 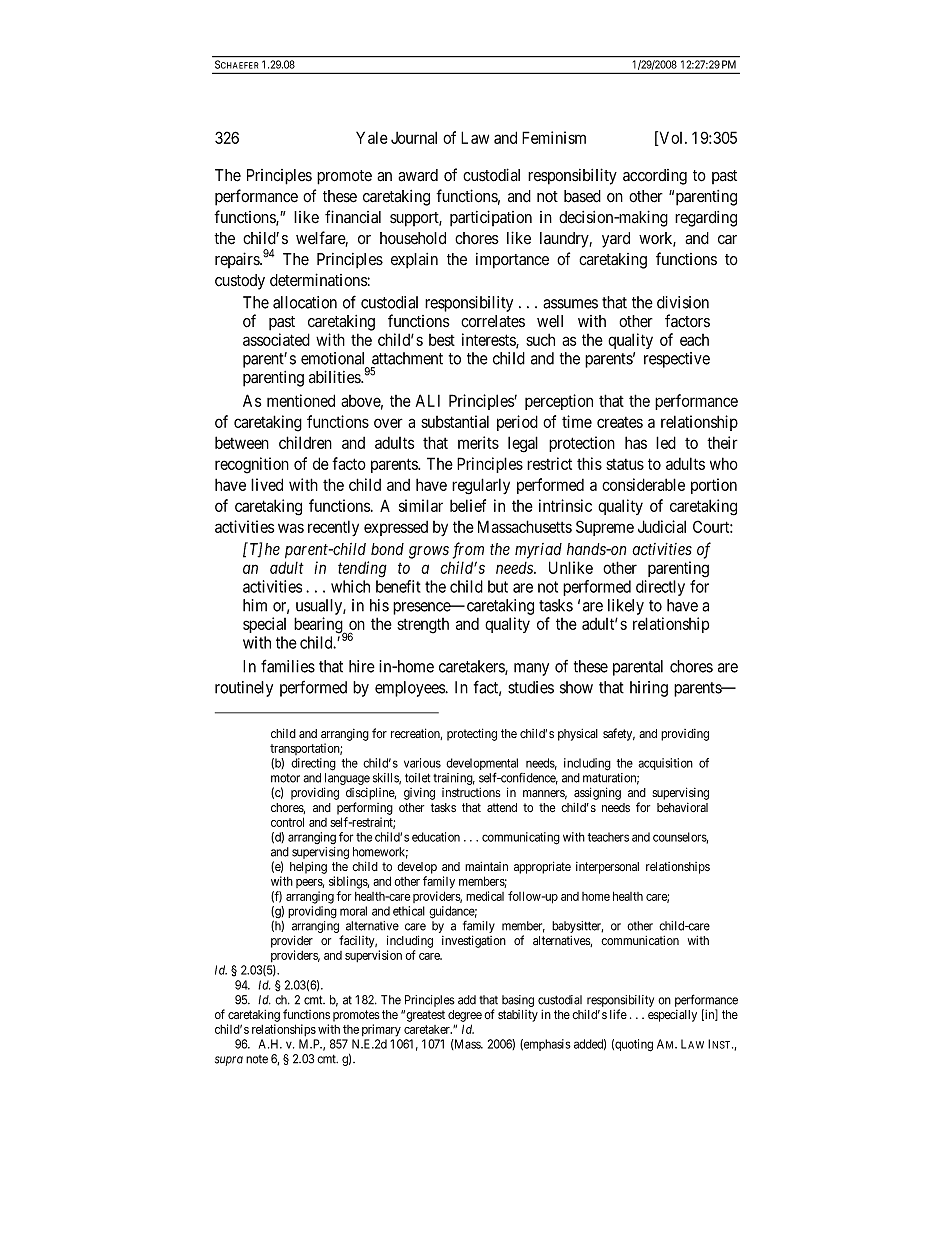 What do you see at coordinates (682, 807) in the image?
I see `behavioral` at bounding box center [682, 807].
